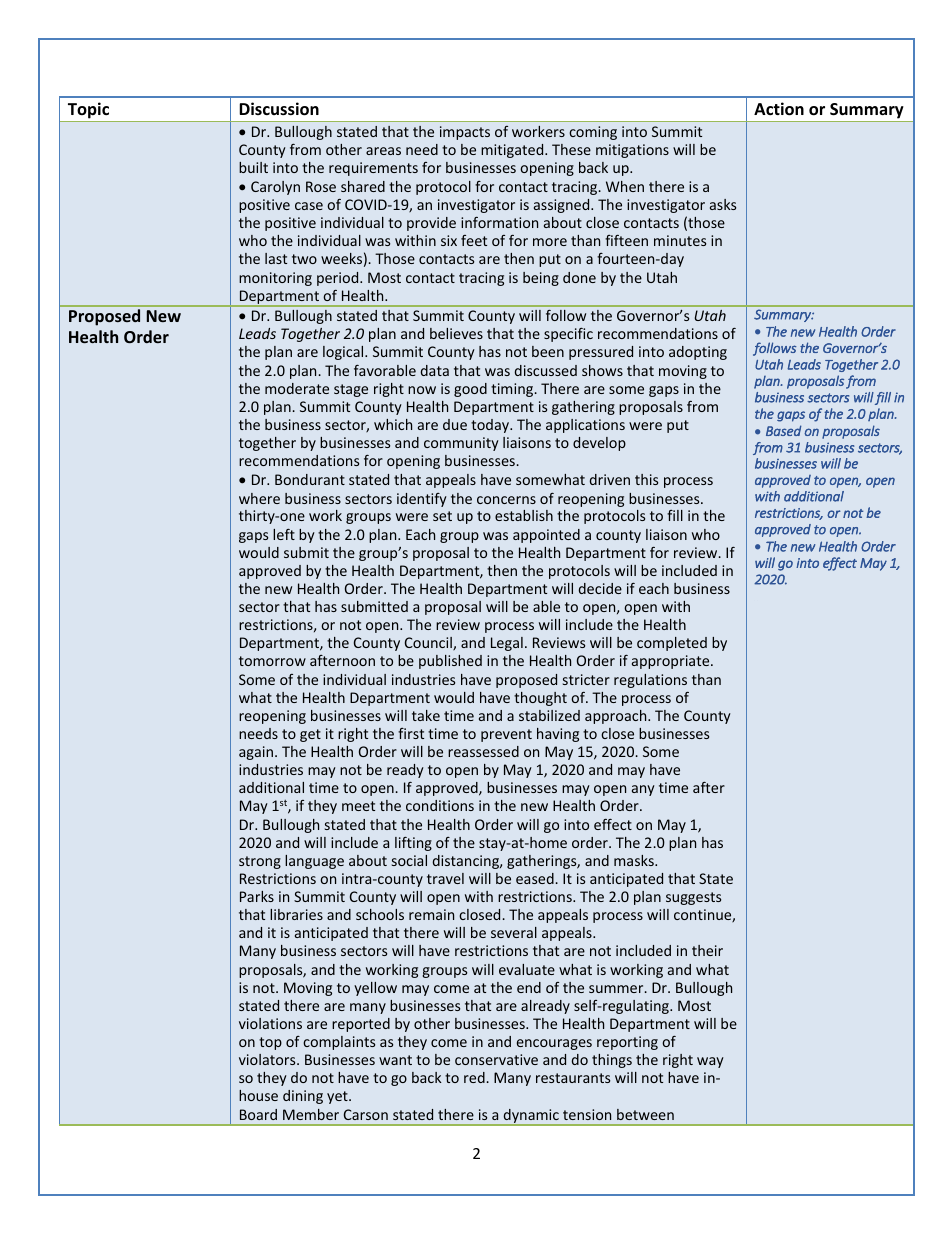 The width and height of the screenshot is (952, 1233). I want to click on where, so click(259, 498).
